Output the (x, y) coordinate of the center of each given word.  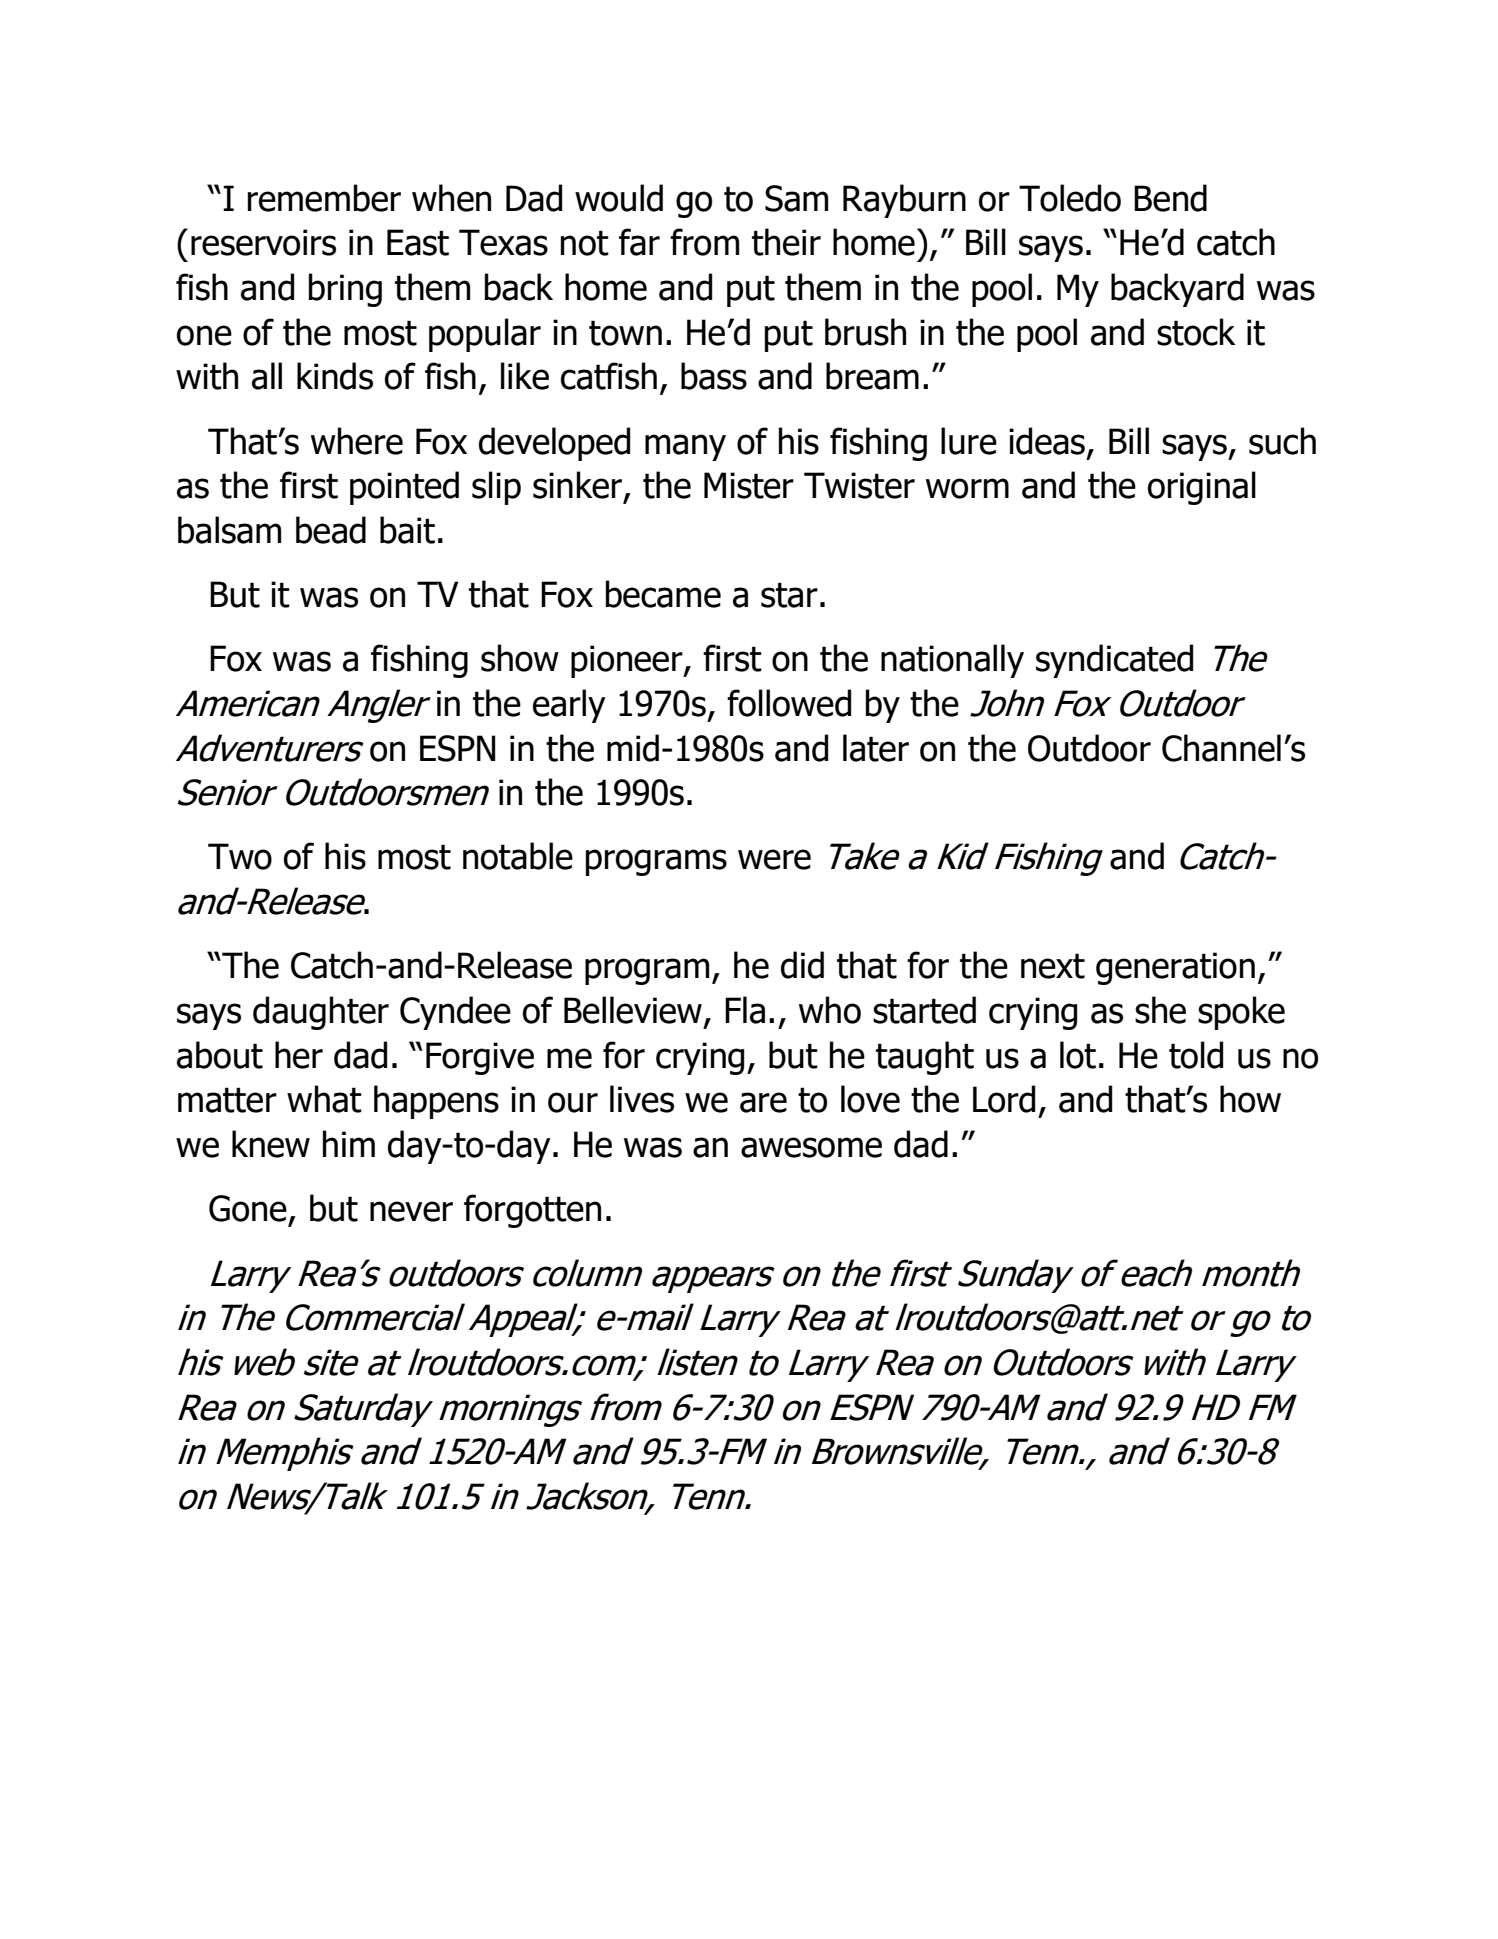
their (786, 242)
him (349, 1143)
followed (789, 703)
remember (324, 198)
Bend (1170, 198)
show (520, 658)
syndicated (1114, 661)
